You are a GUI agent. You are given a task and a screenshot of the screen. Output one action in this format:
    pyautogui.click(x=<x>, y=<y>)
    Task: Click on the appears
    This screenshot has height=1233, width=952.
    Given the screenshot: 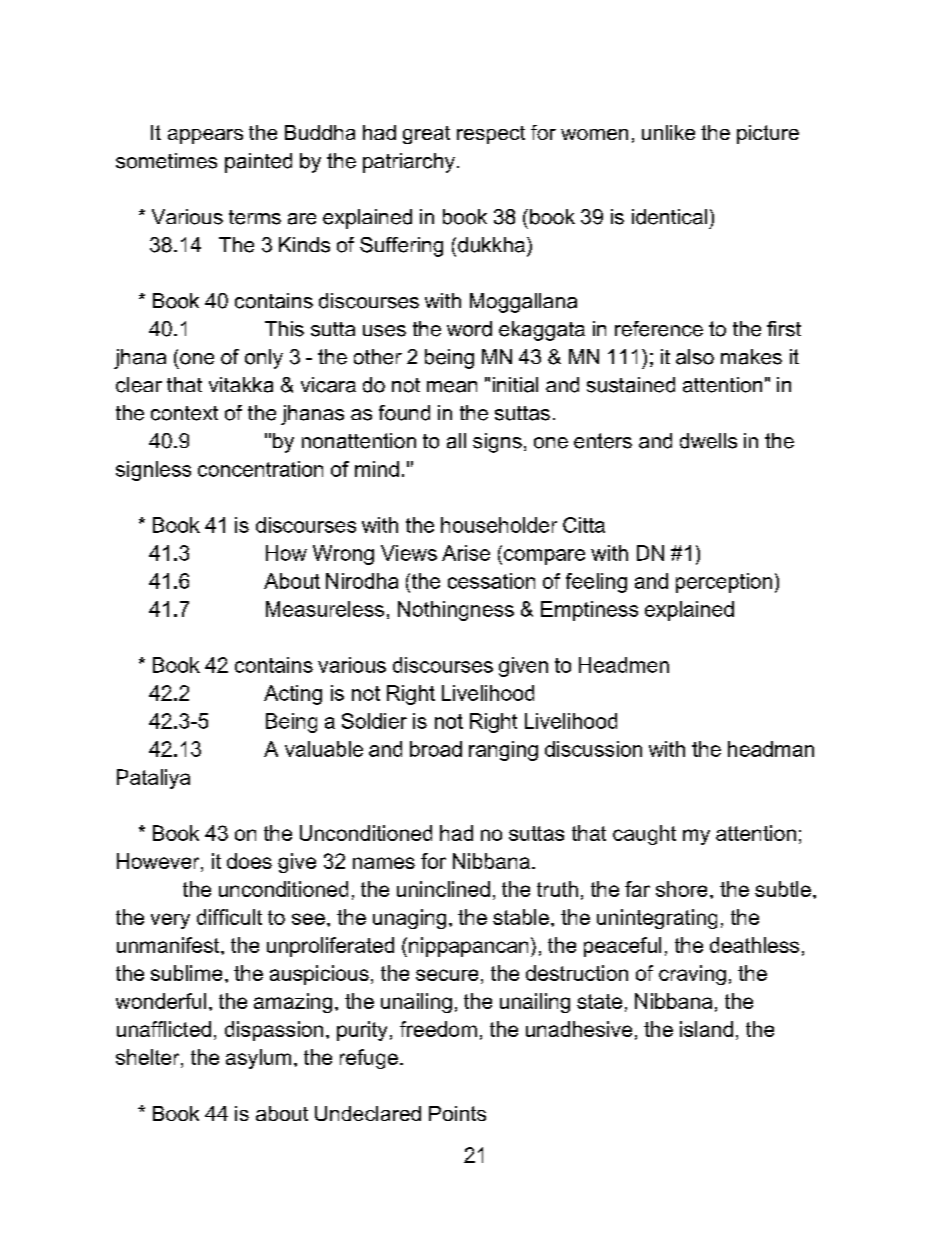 What is the action you would take?
    pyautogui.click(x=205, y=136)
